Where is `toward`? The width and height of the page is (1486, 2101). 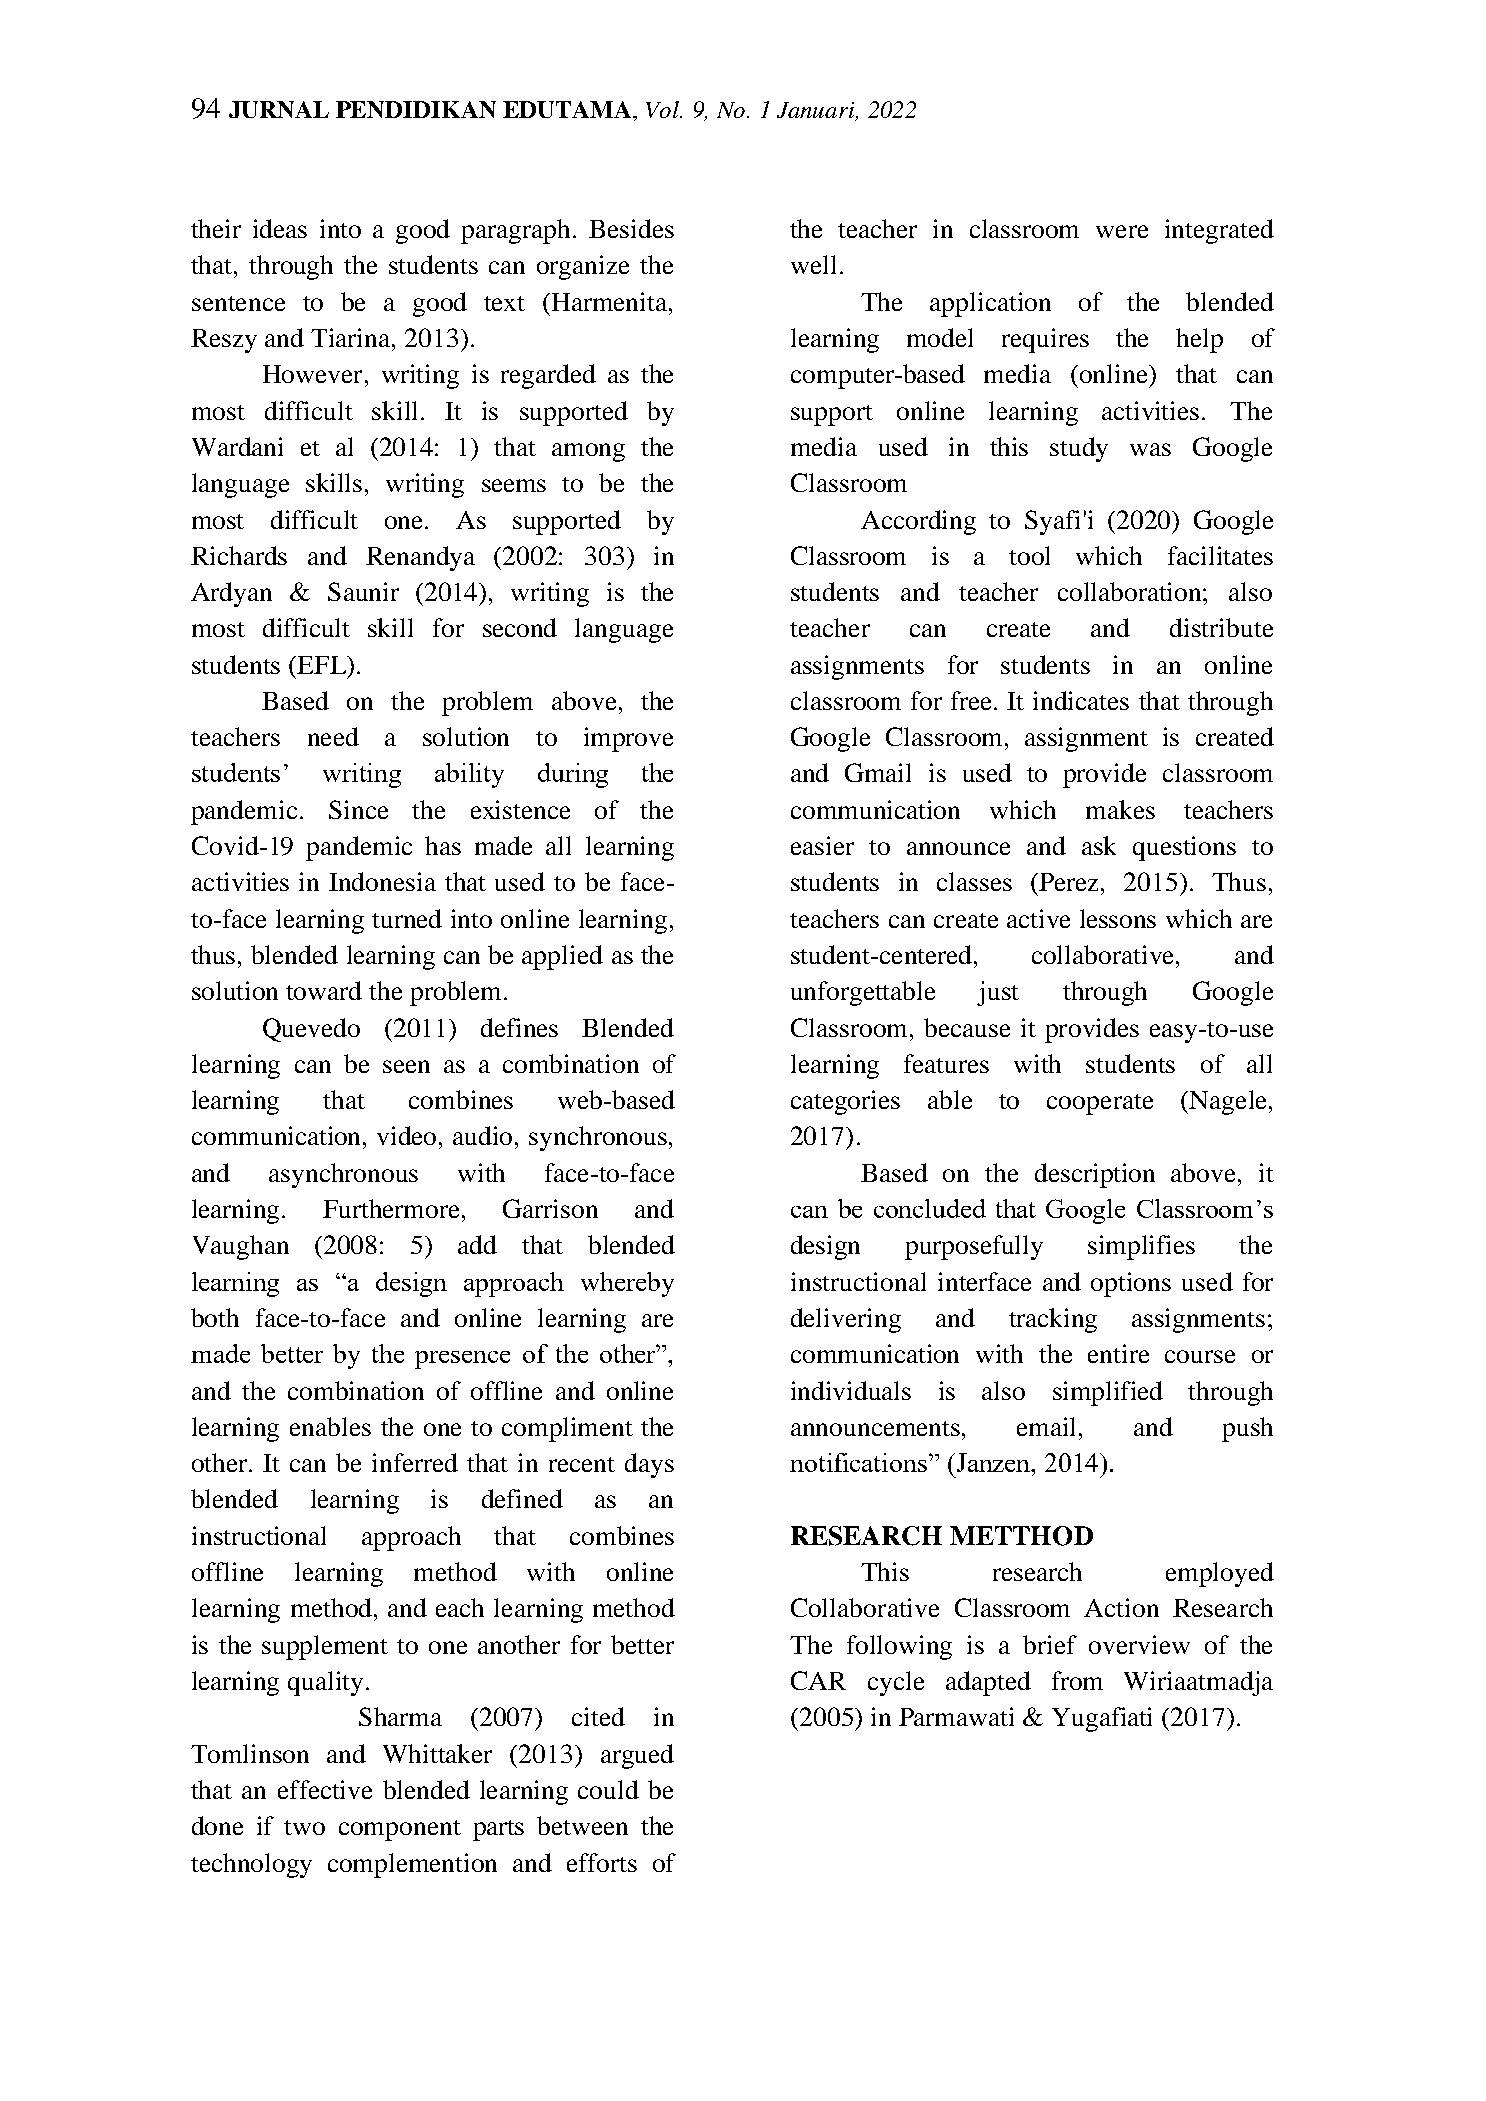 toward is located at coordinates (324, 990).
